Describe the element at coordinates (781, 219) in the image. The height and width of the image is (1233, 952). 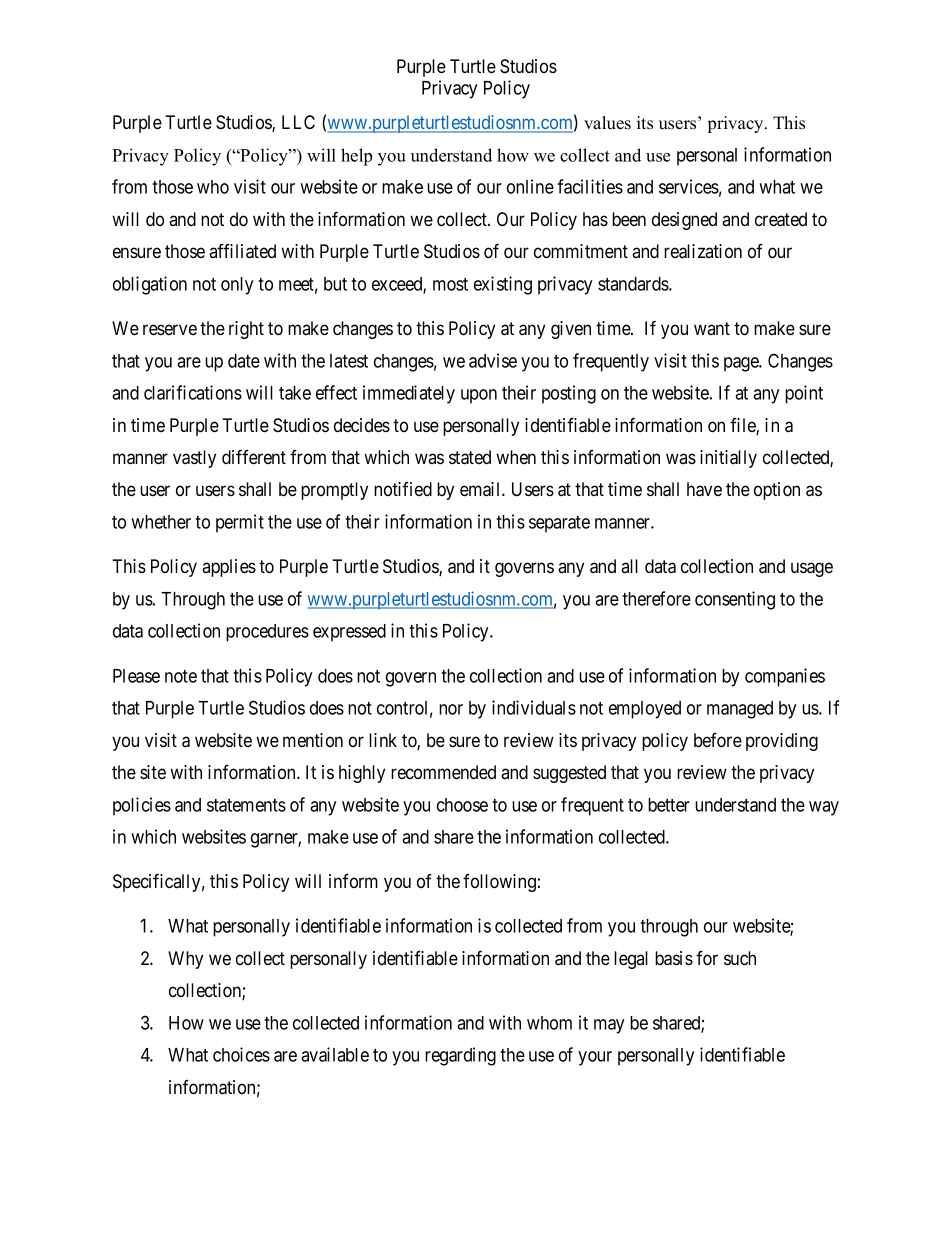
I see `created` at that location.
